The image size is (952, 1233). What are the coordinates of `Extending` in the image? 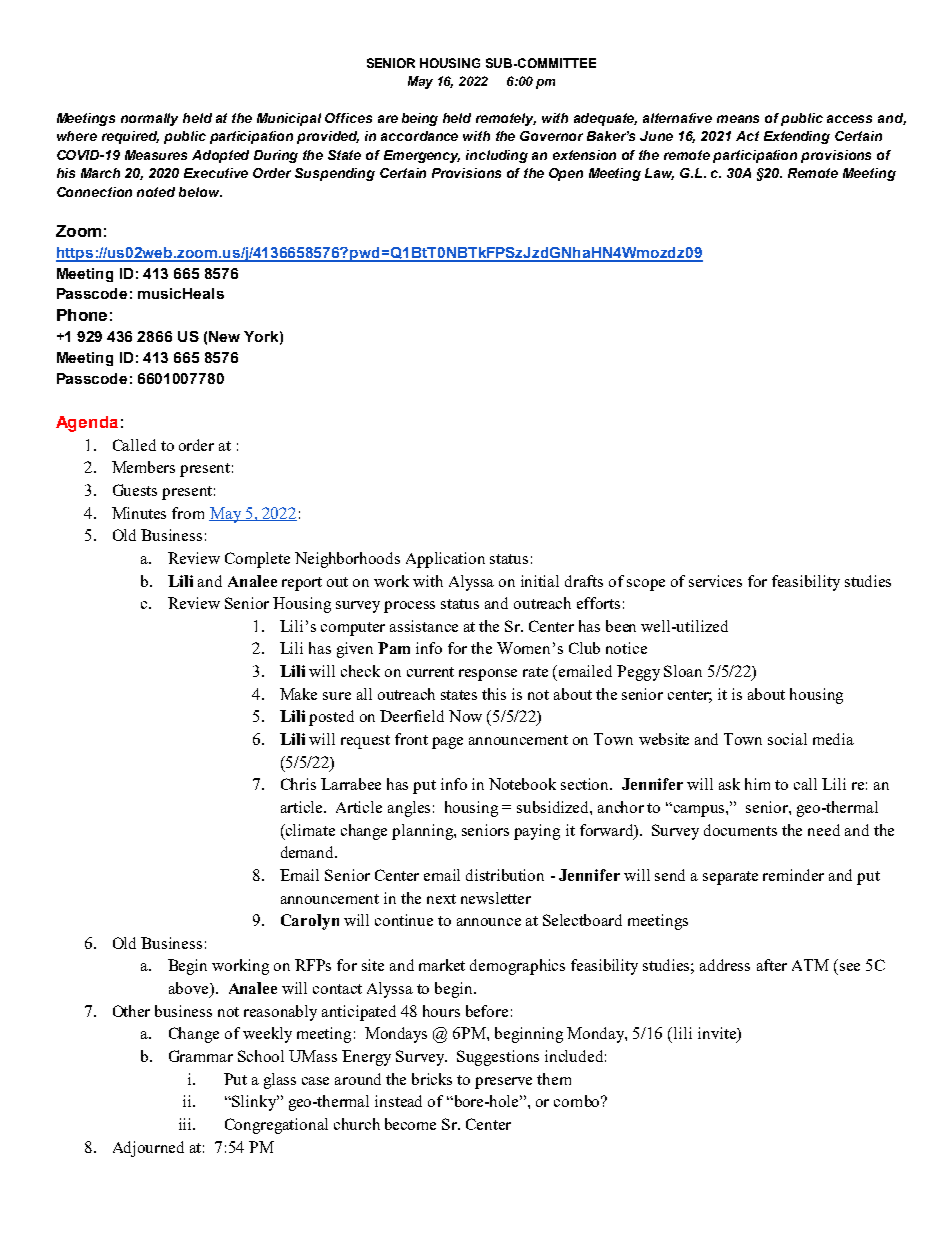 It's located at (797, 137).
